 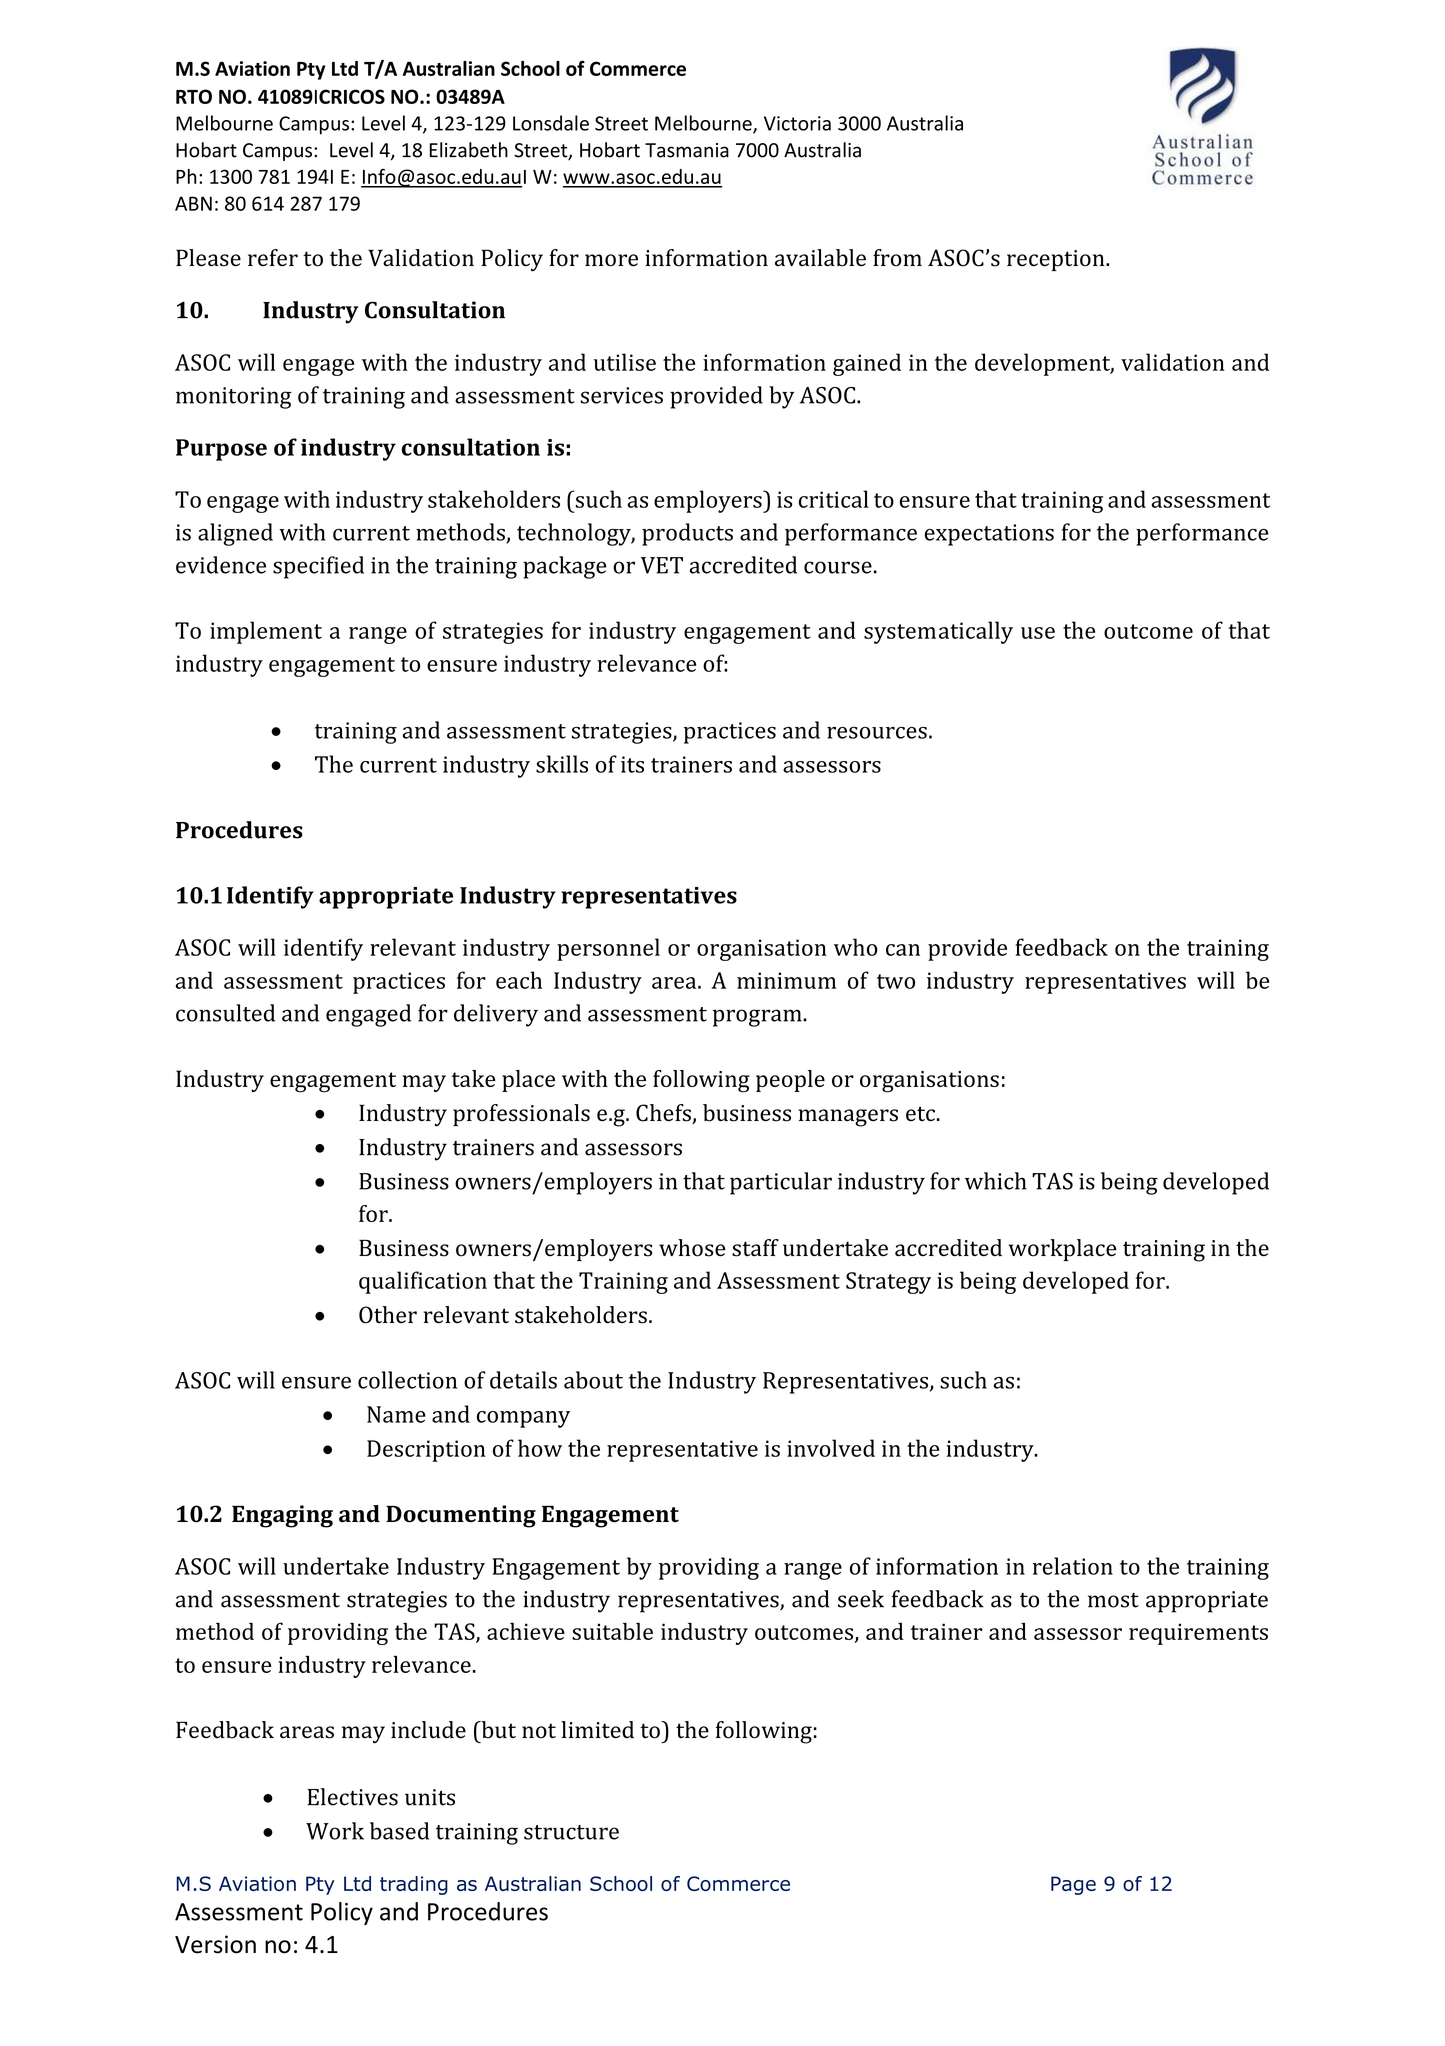 What do you see at coordinates (414, 1885) in the screenshot?
I see `trading` at bounding box center [414, 1885].
